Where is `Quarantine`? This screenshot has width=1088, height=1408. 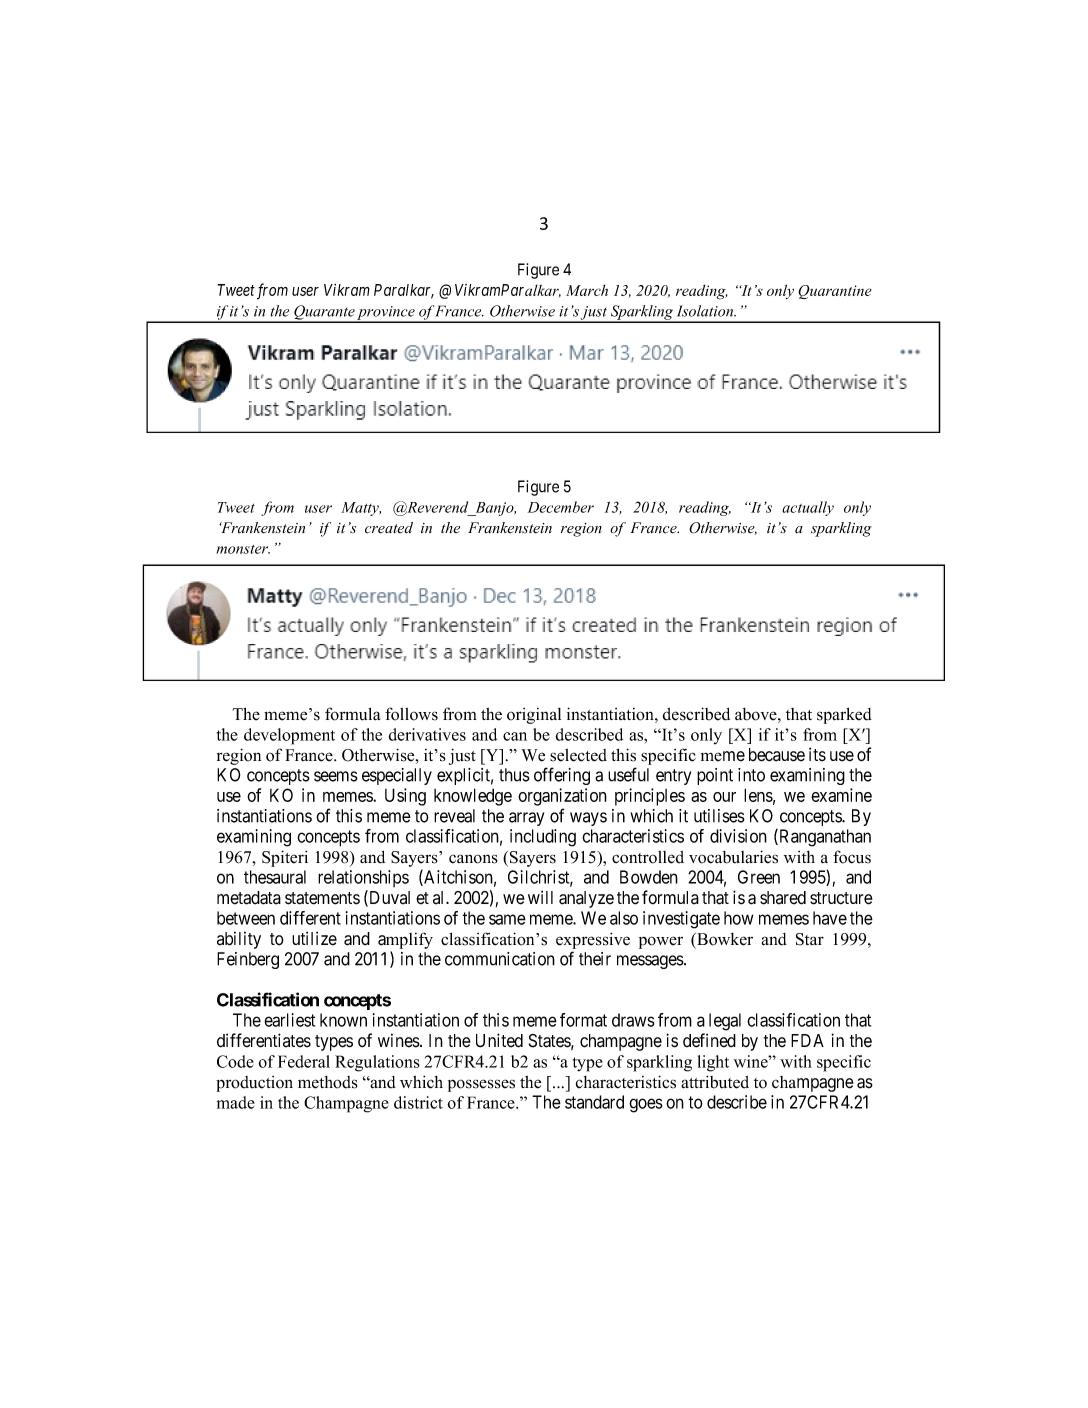 Quarantine is located at coordinates (835, 292).
